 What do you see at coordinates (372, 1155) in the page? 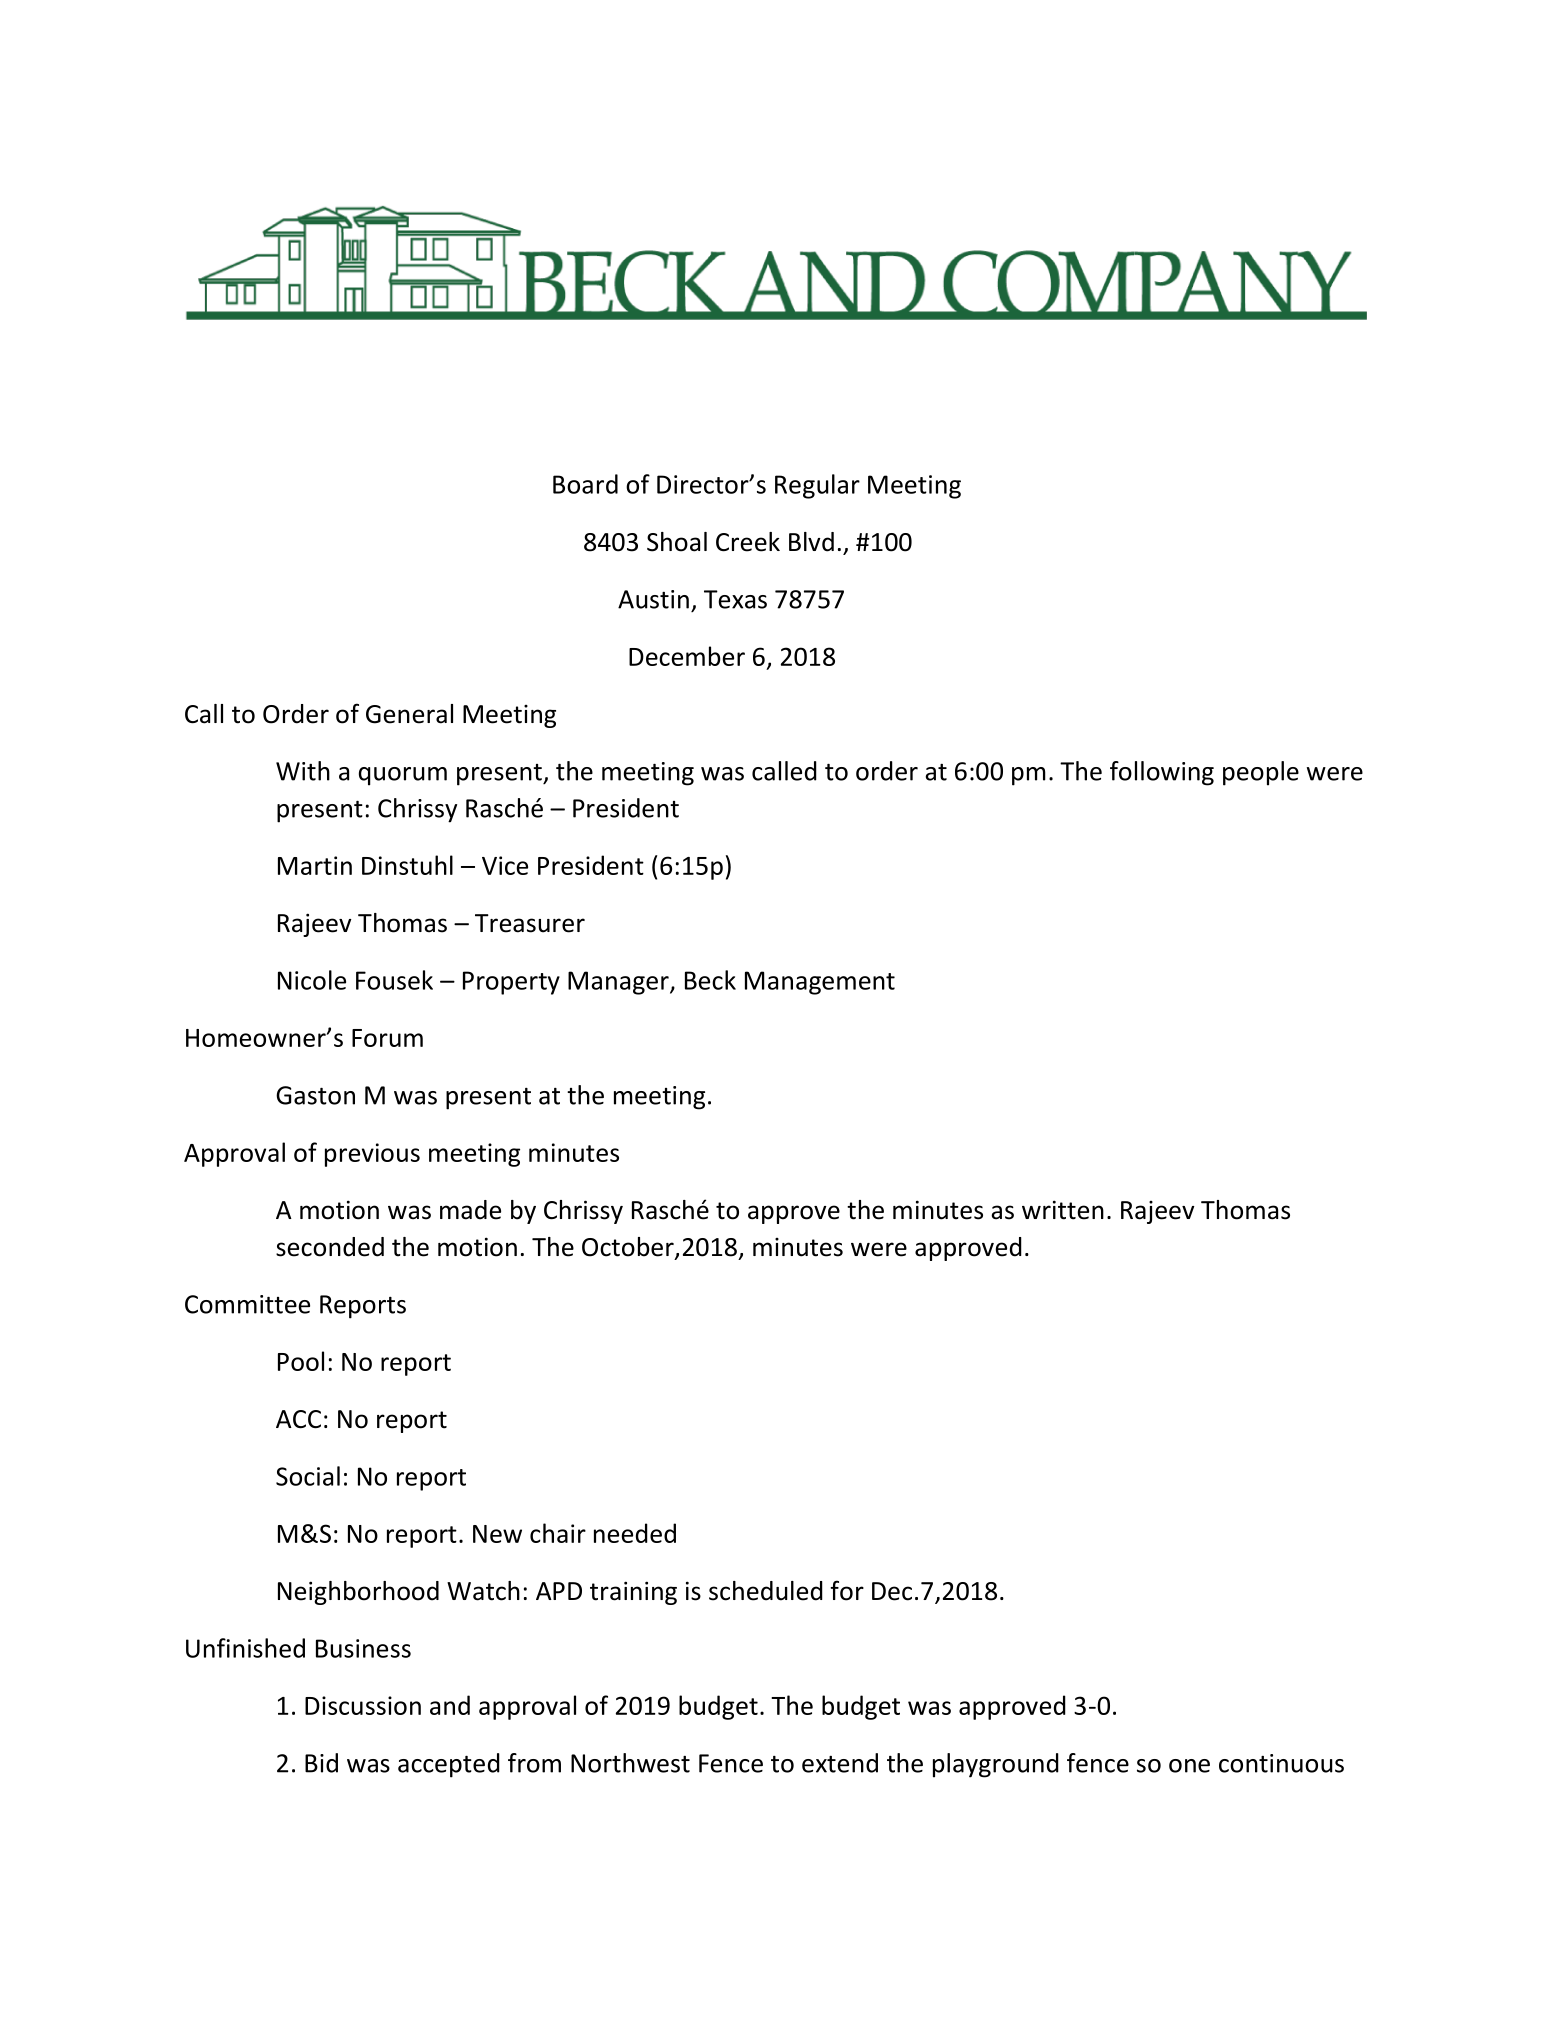
I see `previous` at bounding box center [372, 1155].
